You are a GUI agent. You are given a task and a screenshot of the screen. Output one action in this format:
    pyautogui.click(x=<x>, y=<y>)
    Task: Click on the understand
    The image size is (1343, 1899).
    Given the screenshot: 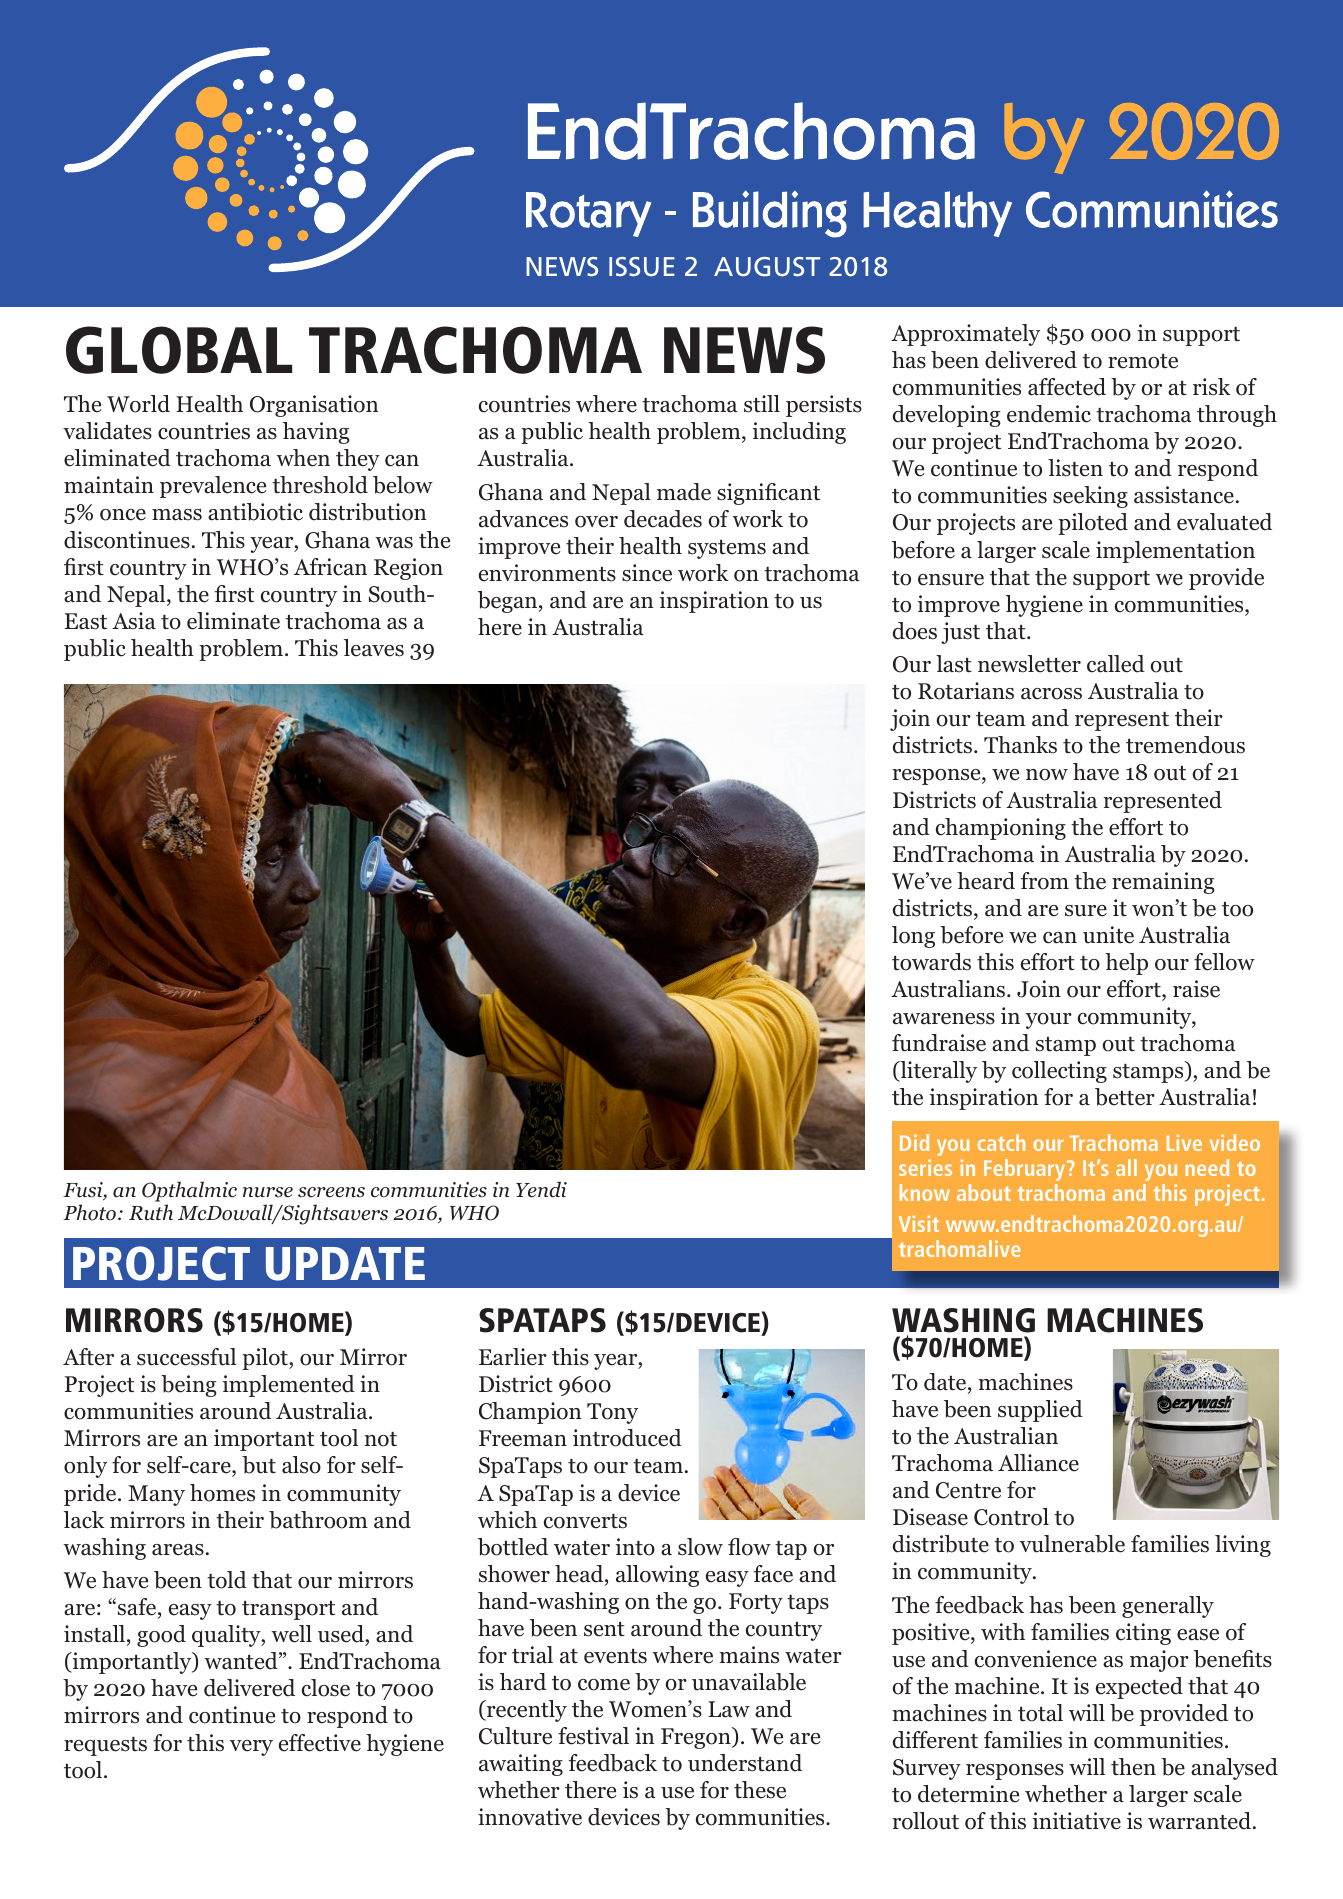 What is the action you would take?
    pyautogui.click(x=745, y=1763)
